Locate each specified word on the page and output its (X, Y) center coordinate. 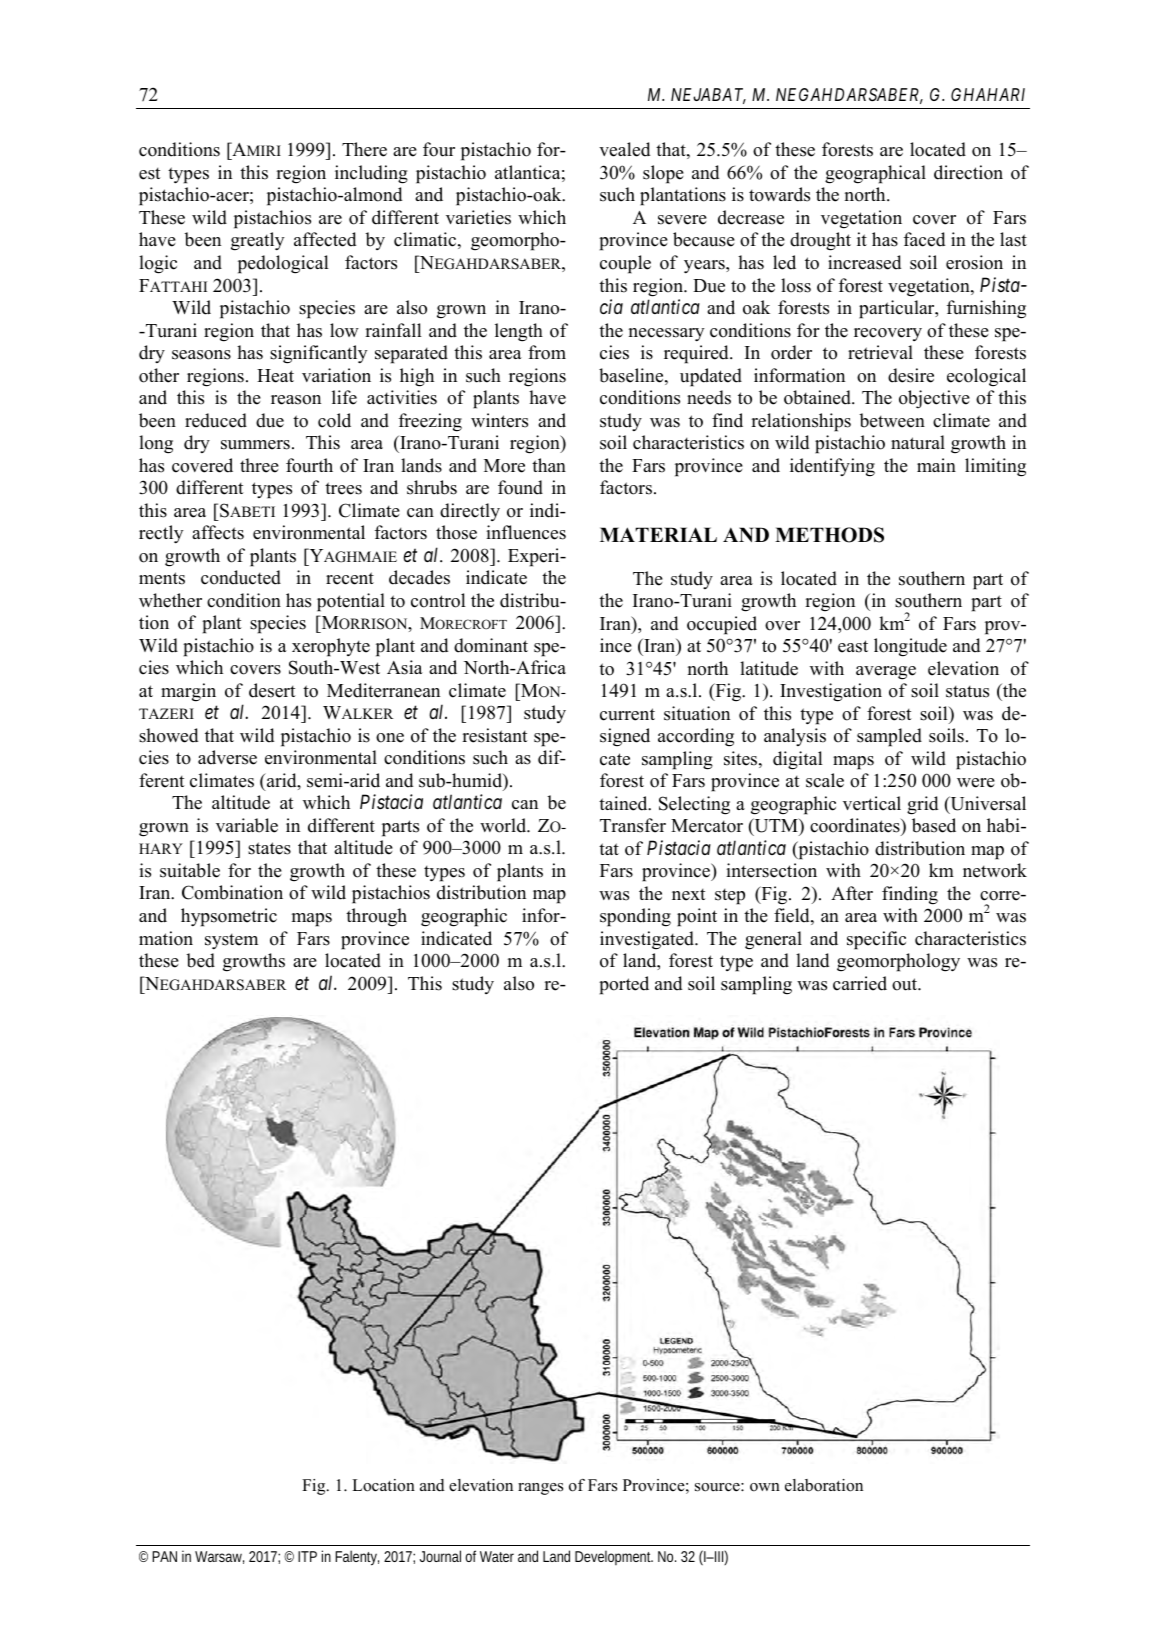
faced (924, 239)
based (934, 825)
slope (663, 174)
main (936, 465)
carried (860, 983)
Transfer (633, 825)
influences (526, 532)
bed (200, 960)
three (259, 465)
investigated (648, 940)
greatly (258, 241)
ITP (307, 1556)
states (269, 848)
